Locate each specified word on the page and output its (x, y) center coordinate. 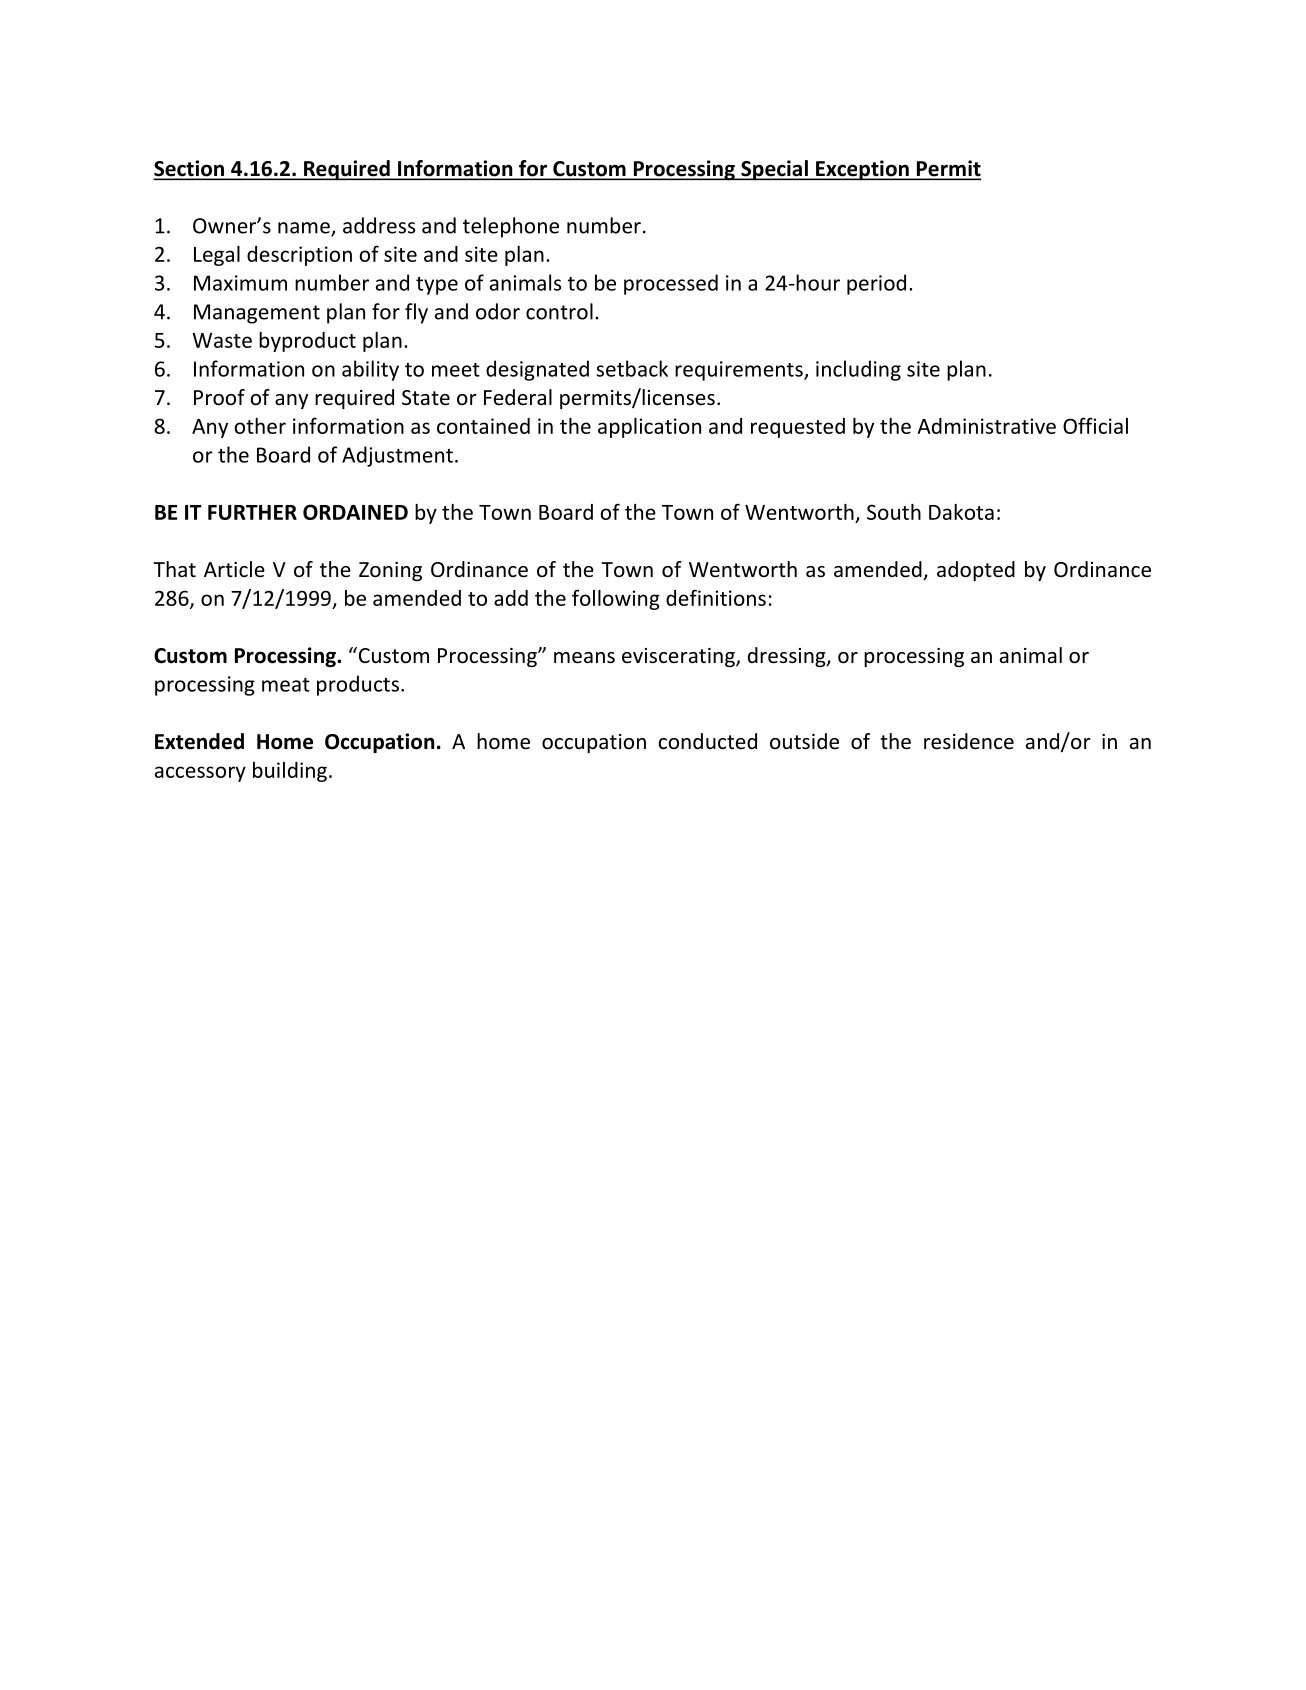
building (290, 772)
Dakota (961, 512)
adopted (976, 571)
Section (190, 169)
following (616, 599)
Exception (862, 170)
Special (774, 170)
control (559, 311)
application (649, 428)
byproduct (307, 342)
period (876, 284)
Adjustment (397, 456)
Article (234, 569)
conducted (707, 741)
